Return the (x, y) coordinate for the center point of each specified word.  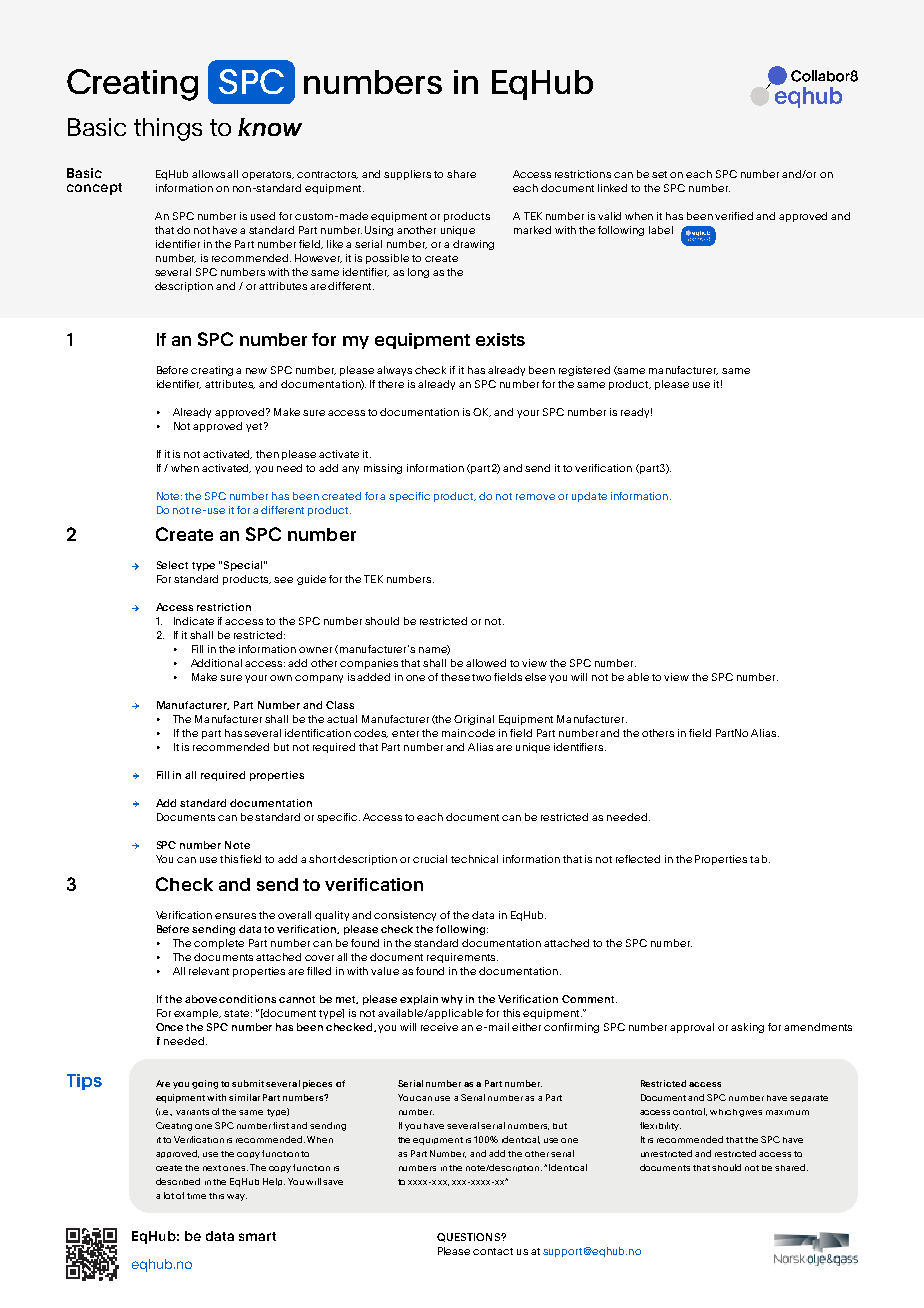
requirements (462, 958)
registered (584, 371)
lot (169, 1195)
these (455, 677)
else (535, 677)
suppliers (407, 175)
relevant (209, 971)
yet (254, 427)
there (391, 384)
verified (734, 216)
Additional (216, 663)
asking (747, 1028)
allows (208, 174)
